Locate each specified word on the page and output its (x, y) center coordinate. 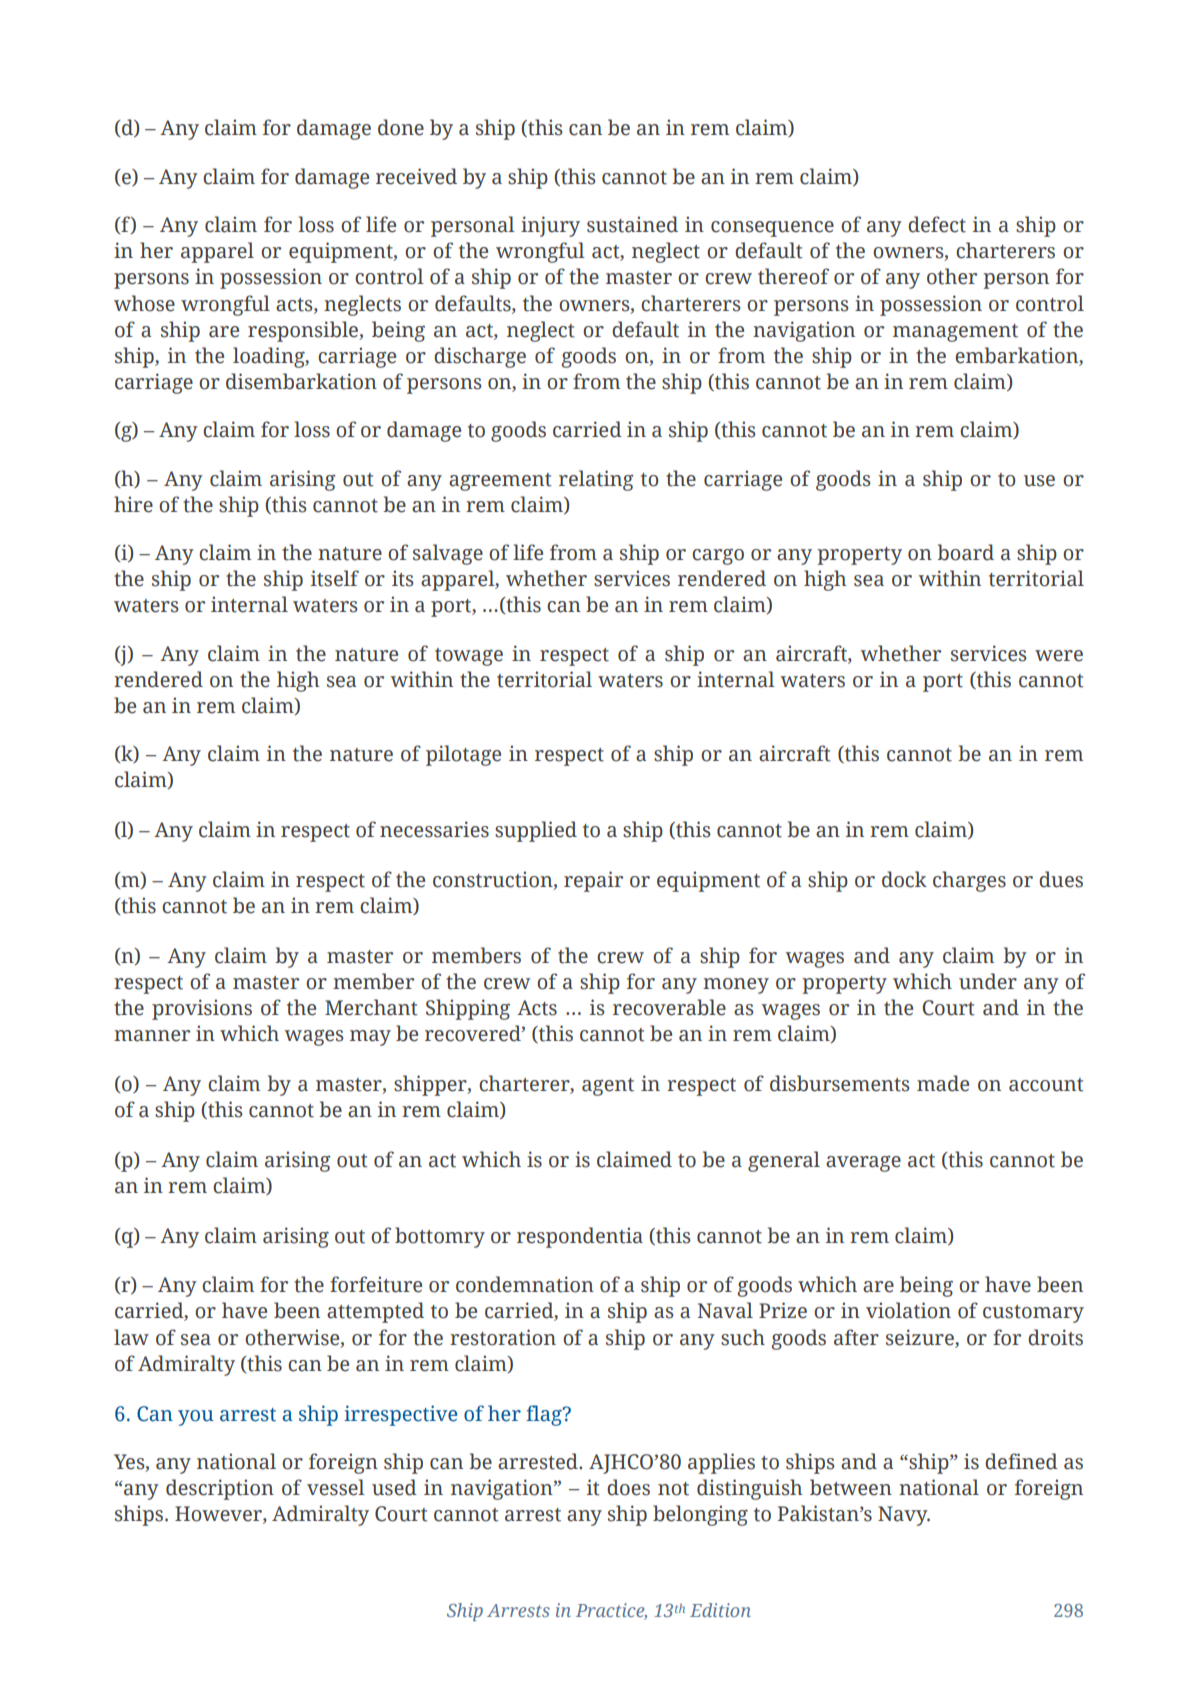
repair (593, 881)
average (863, 1164)
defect (937, 224)
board (965, 552)
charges (969, 881)
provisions (202, 1009)
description (220, 1489)
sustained (632, 224)
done (401, 127)
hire (133, 504)
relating (596, 480)
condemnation (525, 1284)
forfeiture (376, 1284)
